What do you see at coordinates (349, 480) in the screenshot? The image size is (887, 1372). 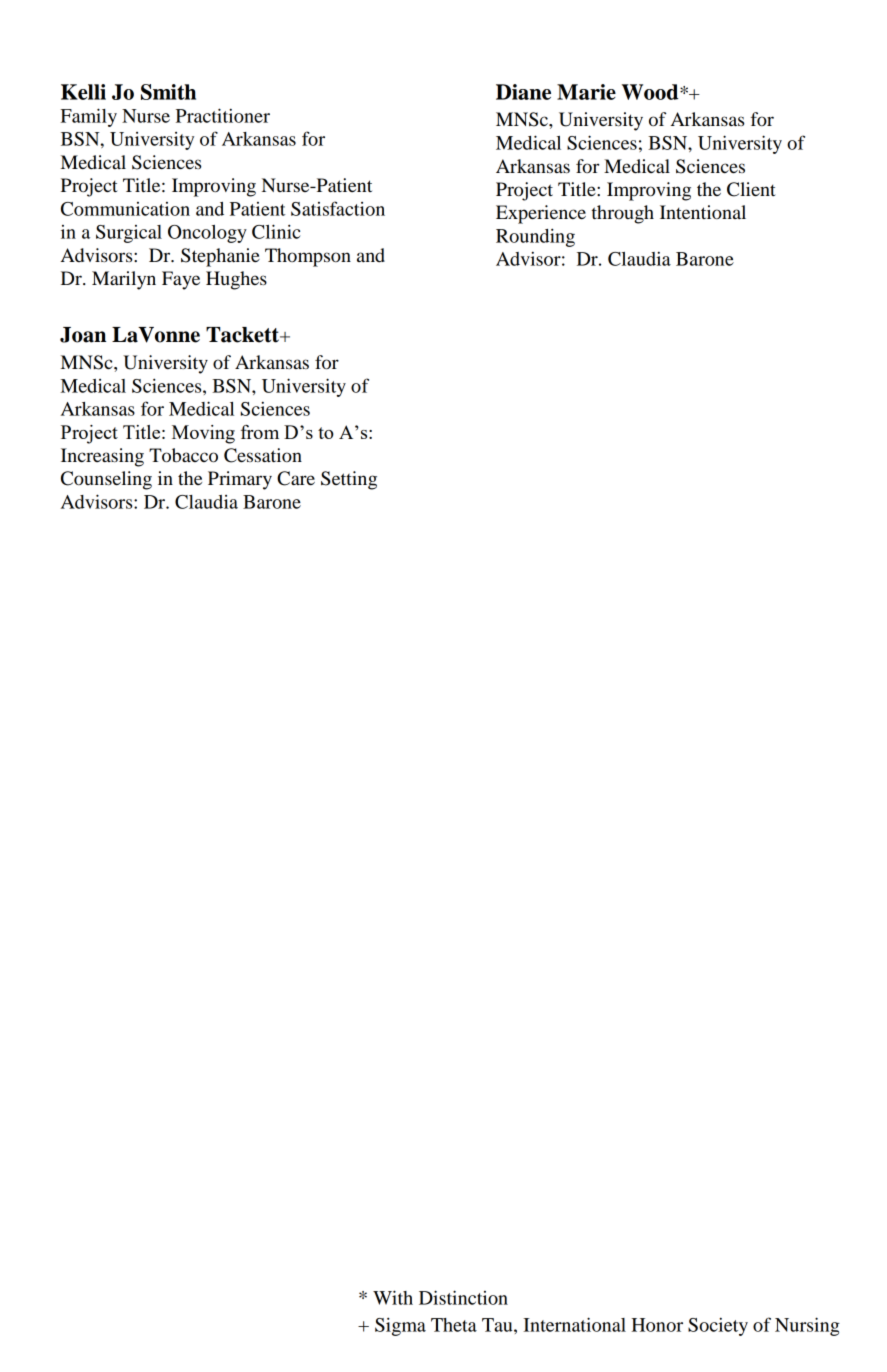 I see `Setting` at bounding box center [349, 480].
